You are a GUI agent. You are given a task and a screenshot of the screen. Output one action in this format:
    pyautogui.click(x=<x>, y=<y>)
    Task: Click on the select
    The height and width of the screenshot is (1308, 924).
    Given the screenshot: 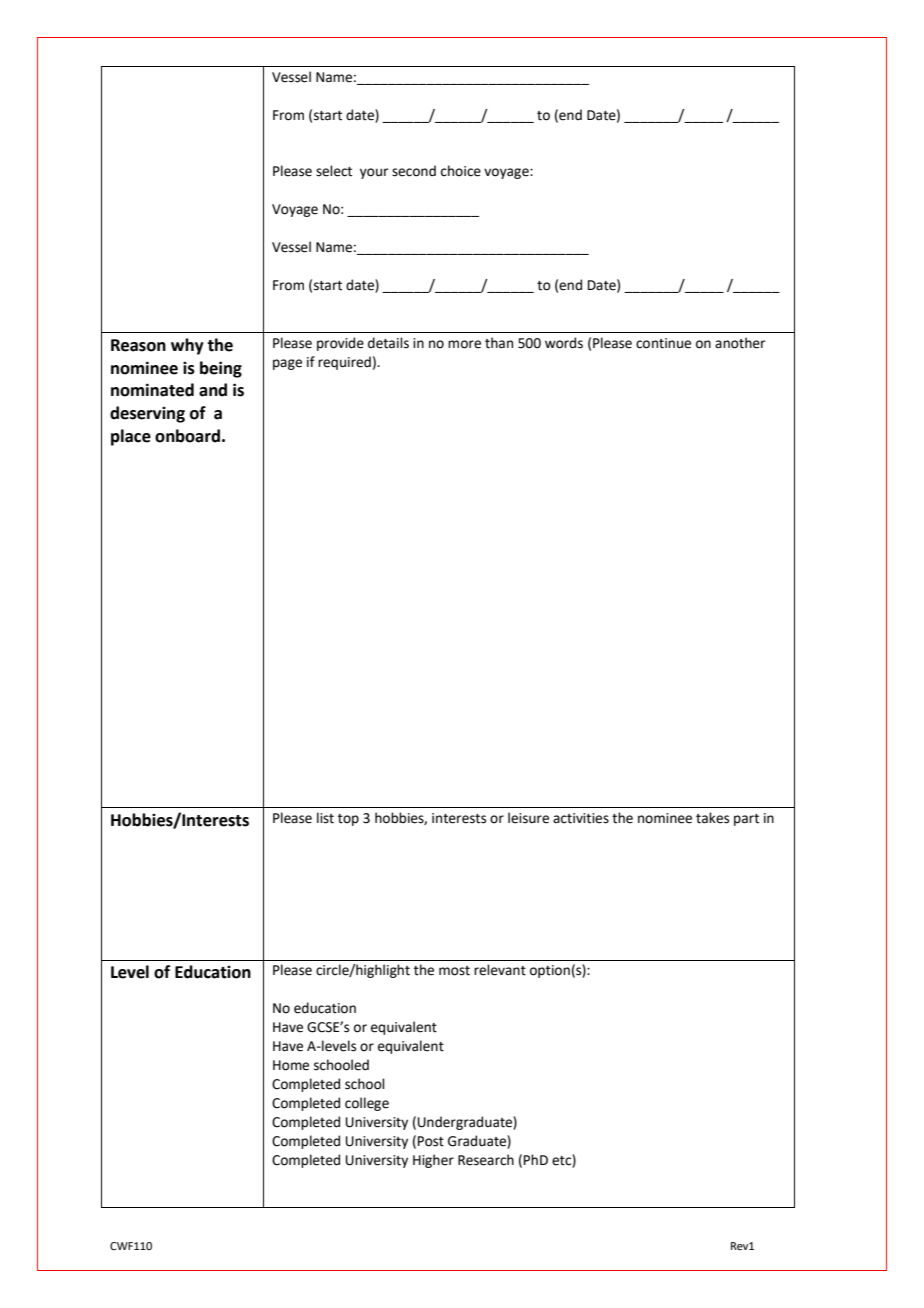 What is the action you would take?
    pyautogui.click(x=334, y=171)
